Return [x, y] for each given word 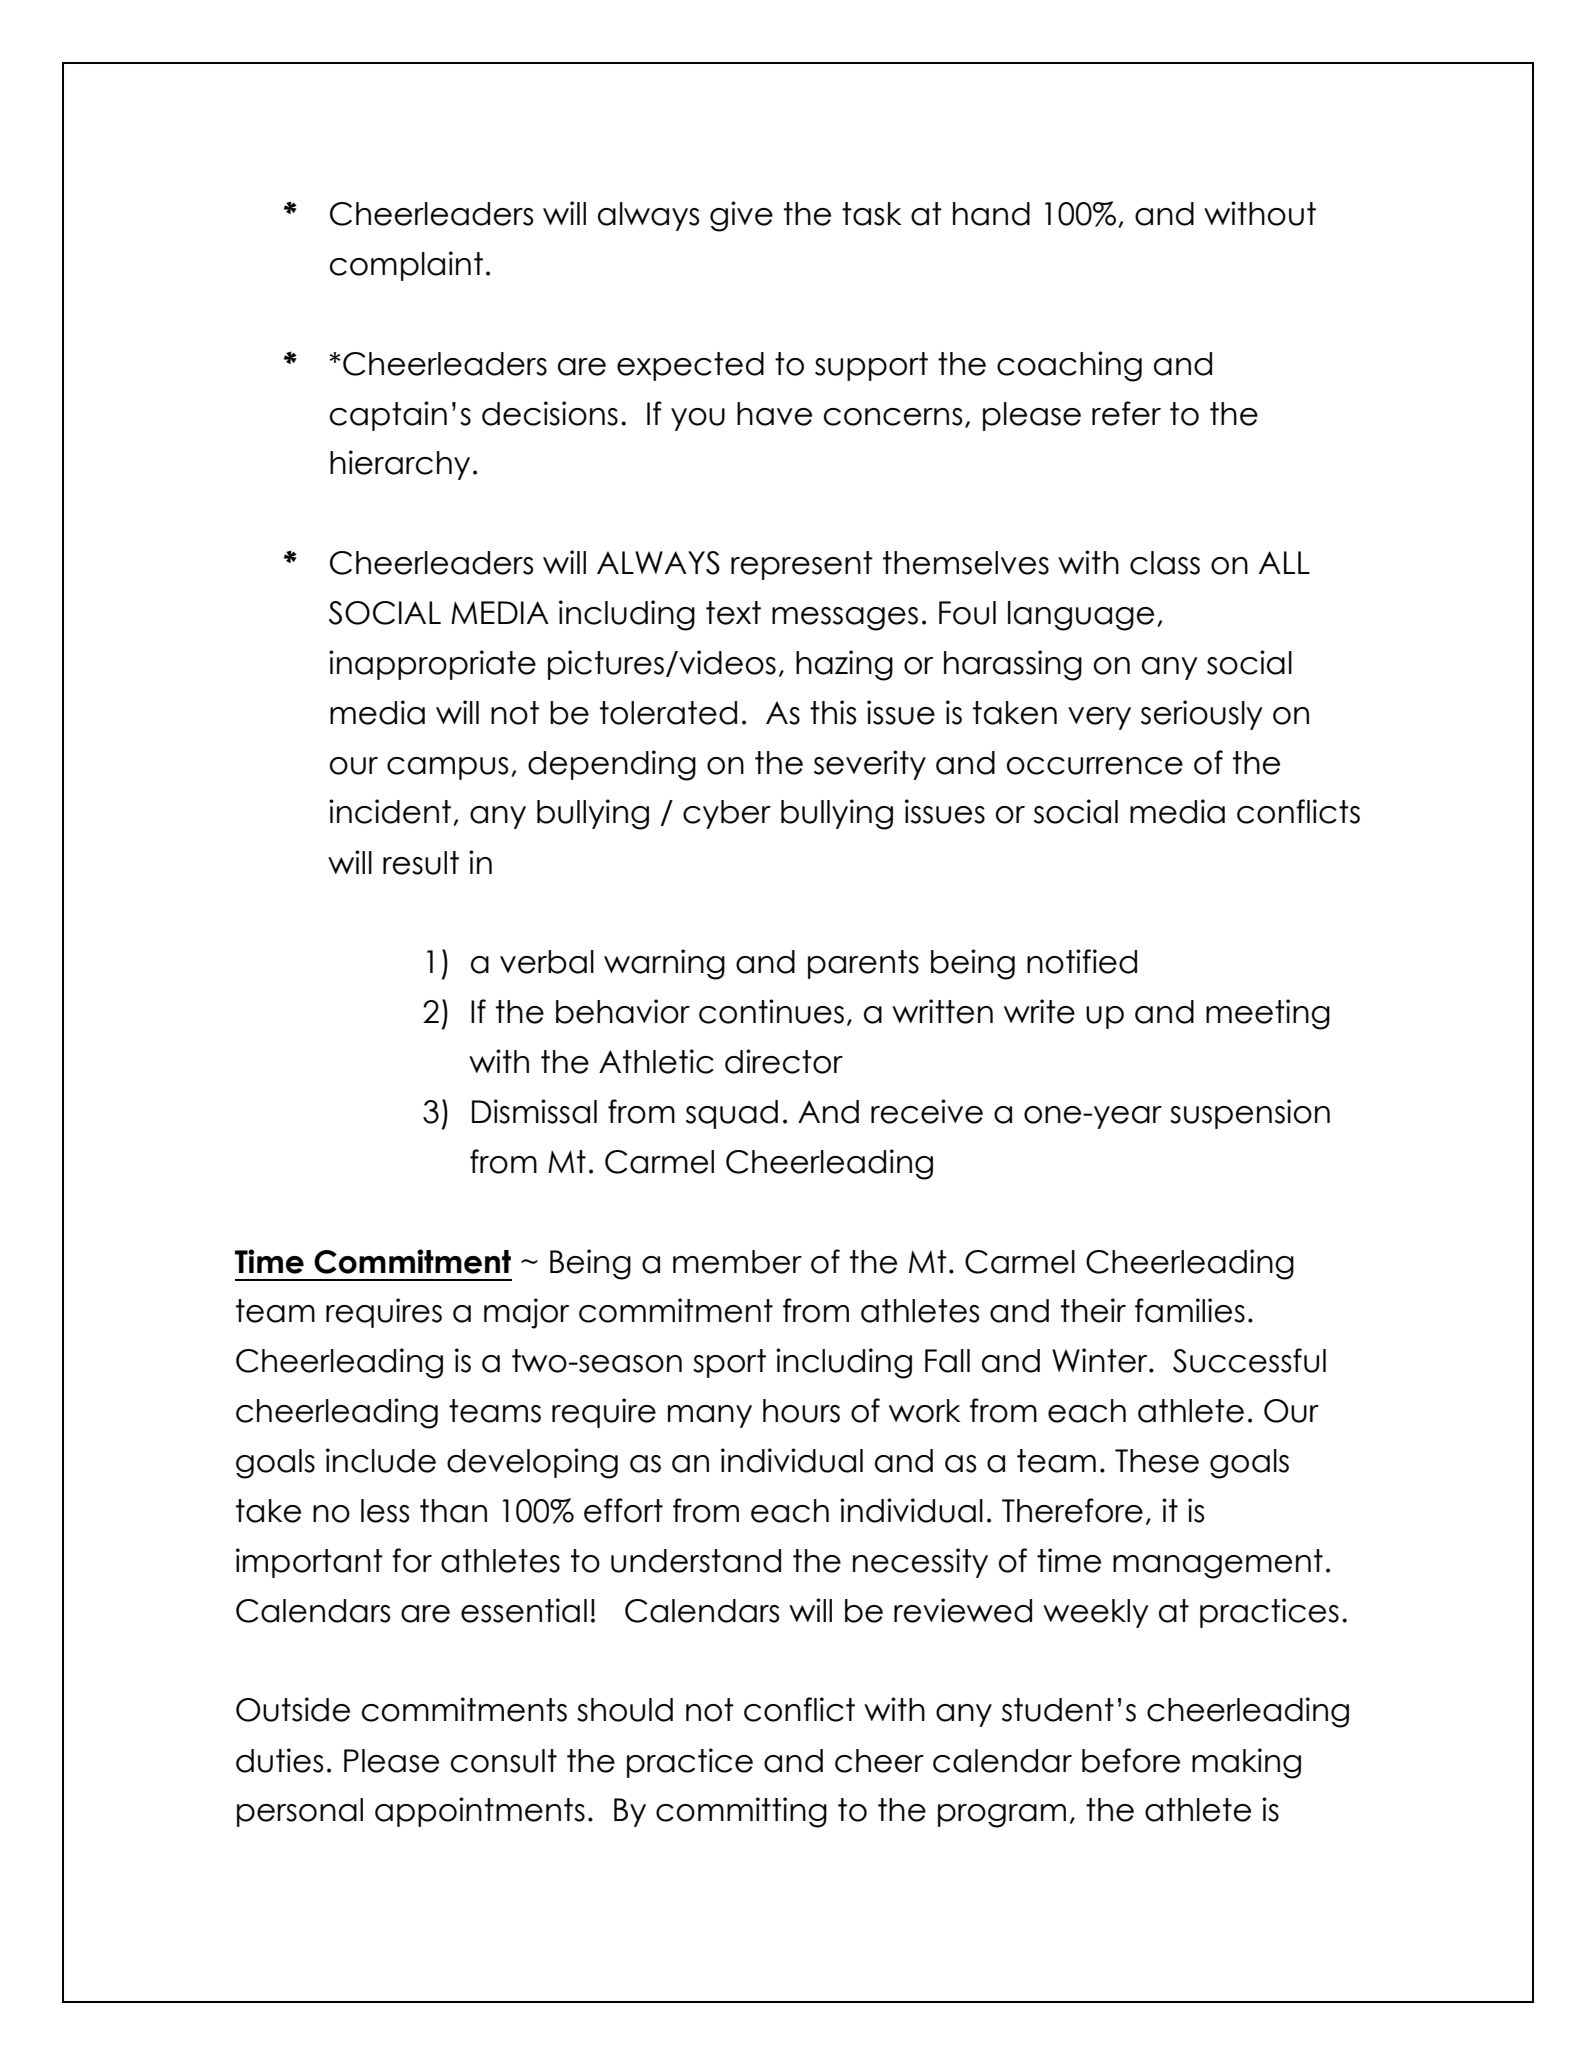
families [1190, 1310]
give [741, 216]
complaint [406, 266]
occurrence [1095, 766]
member [737, 1262]
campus [447, 768]
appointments [480, 1812]
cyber [727, 814]
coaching [1069, 366]
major [526, 1313]
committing [741, 1812]
